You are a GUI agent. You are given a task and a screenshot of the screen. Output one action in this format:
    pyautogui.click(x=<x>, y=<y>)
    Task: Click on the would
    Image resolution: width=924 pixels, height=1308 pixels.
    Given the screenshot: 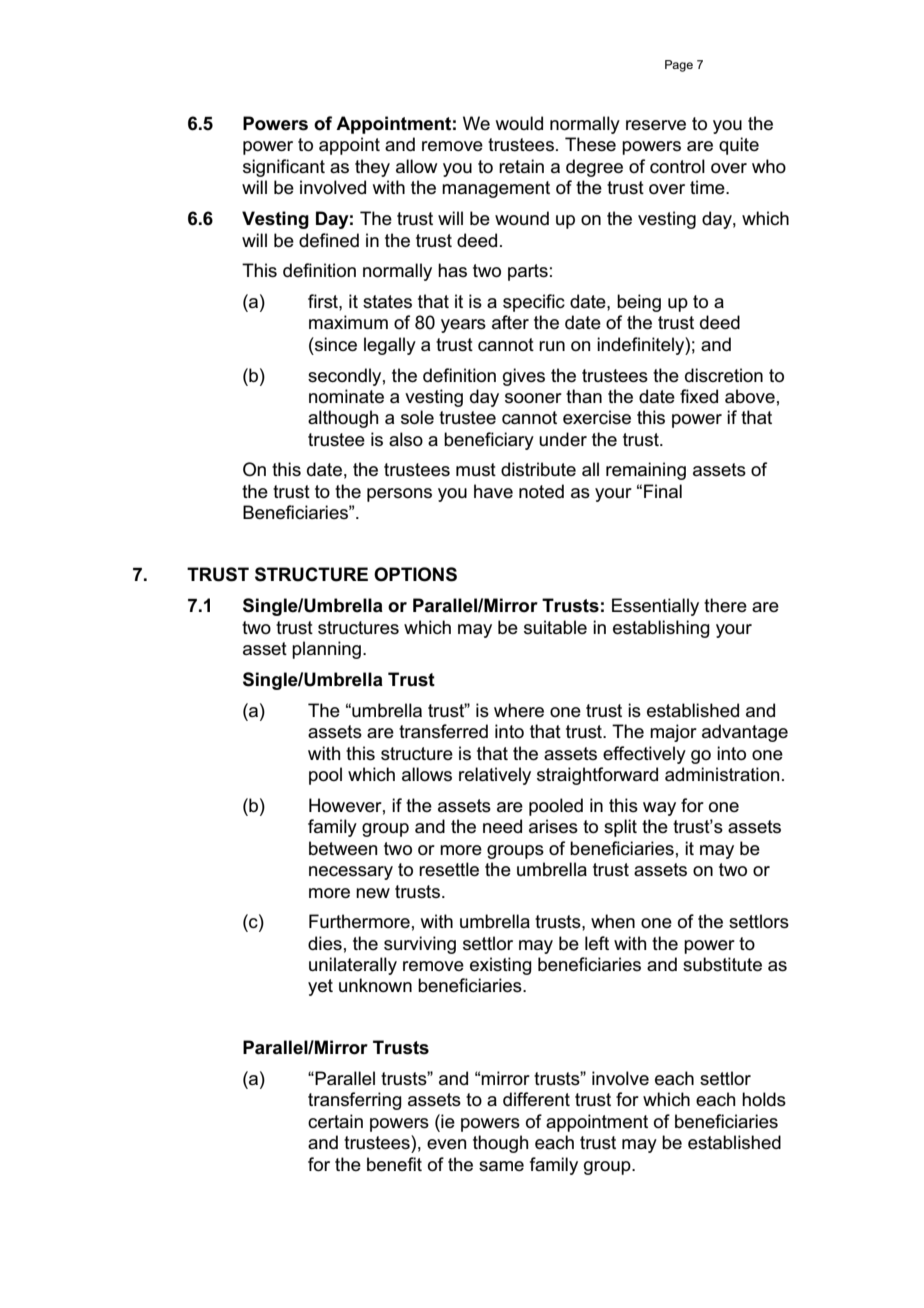 What is the action you would take?
    pyautogui.click(x=519, y=123)
